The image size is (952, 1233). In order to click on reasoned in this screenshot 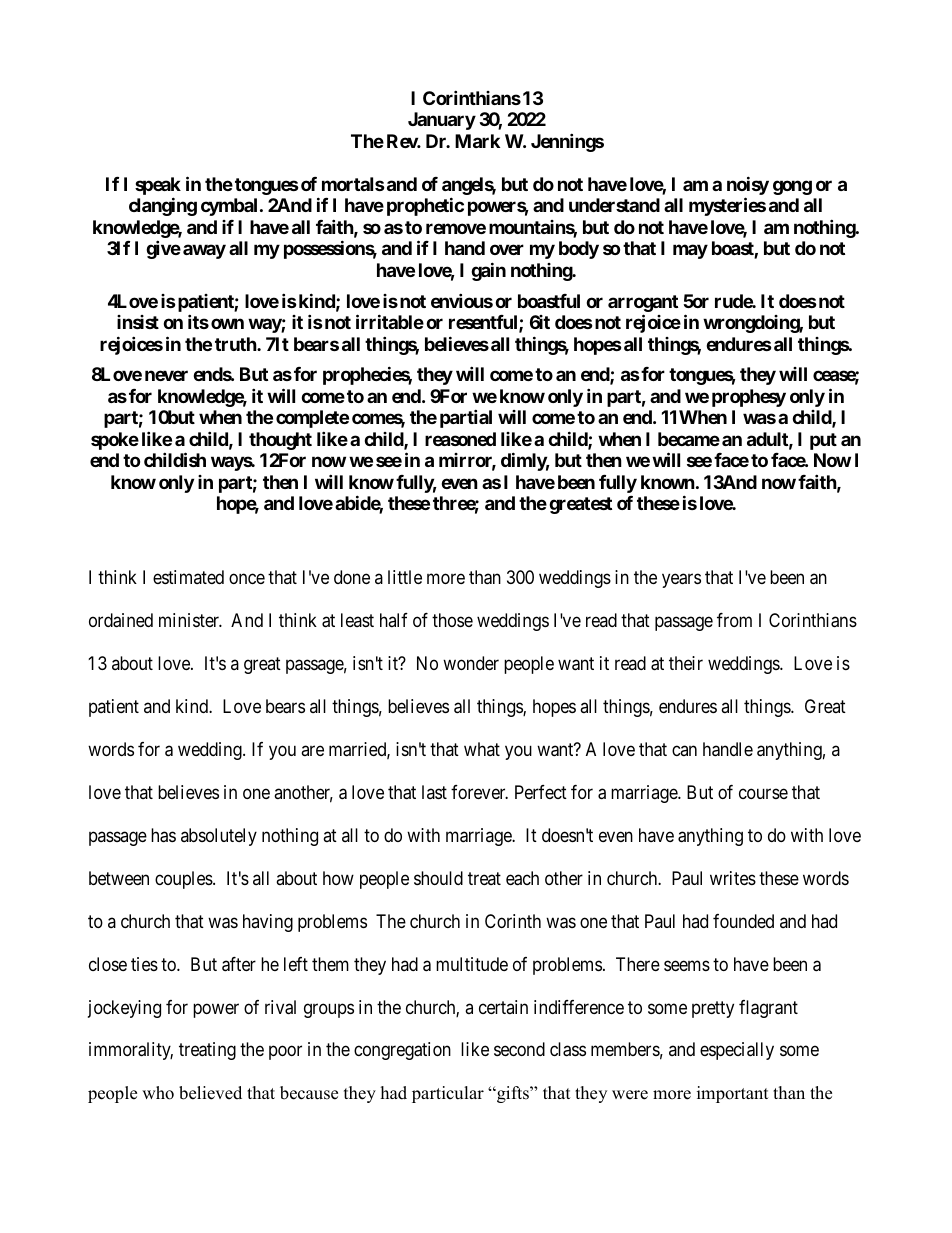, I will do `click(460, 439)`.
